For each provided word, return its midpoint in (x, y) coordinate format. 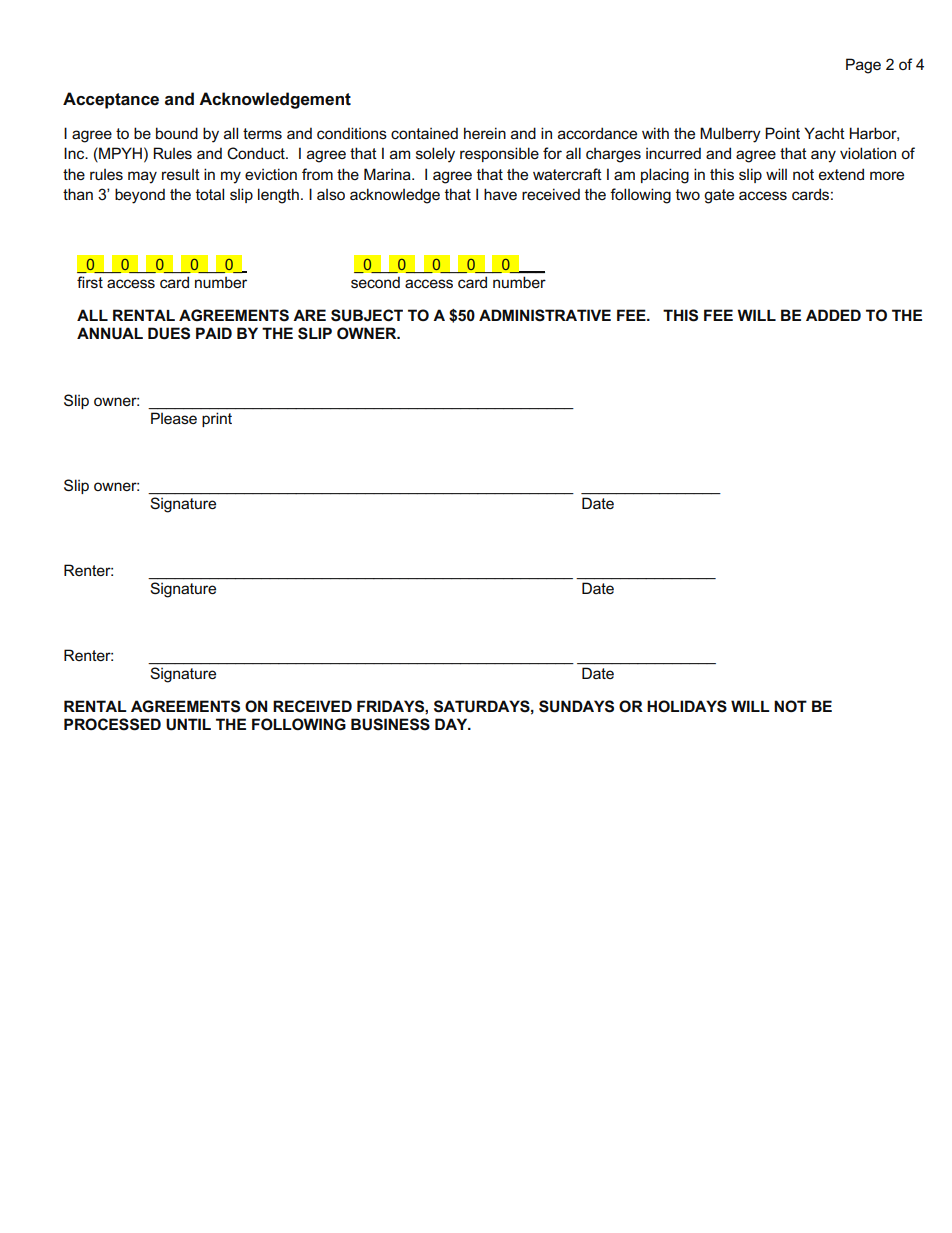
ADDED (833, 315)
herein (485, 133)
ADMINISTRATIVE (545, 315)
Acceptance (111, 100)
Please (174, 418)
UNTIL (188, 724)
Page (863, 66)
